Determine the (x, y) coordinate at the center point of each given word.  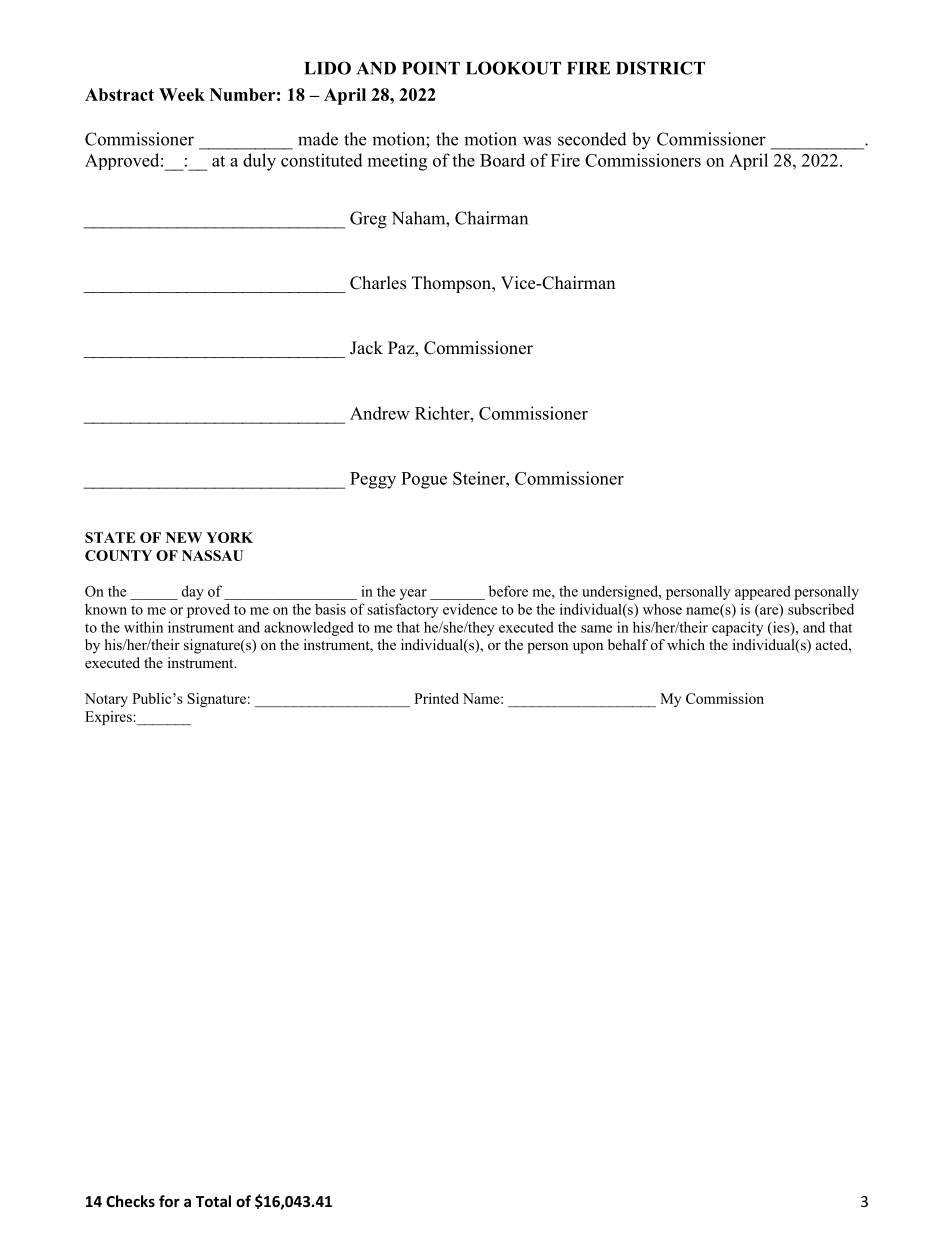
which (686, 644)
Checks (130, 1201)
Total (213, 1201)
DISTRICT (660, 68)
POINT (431, 68)
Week (182, 94)
